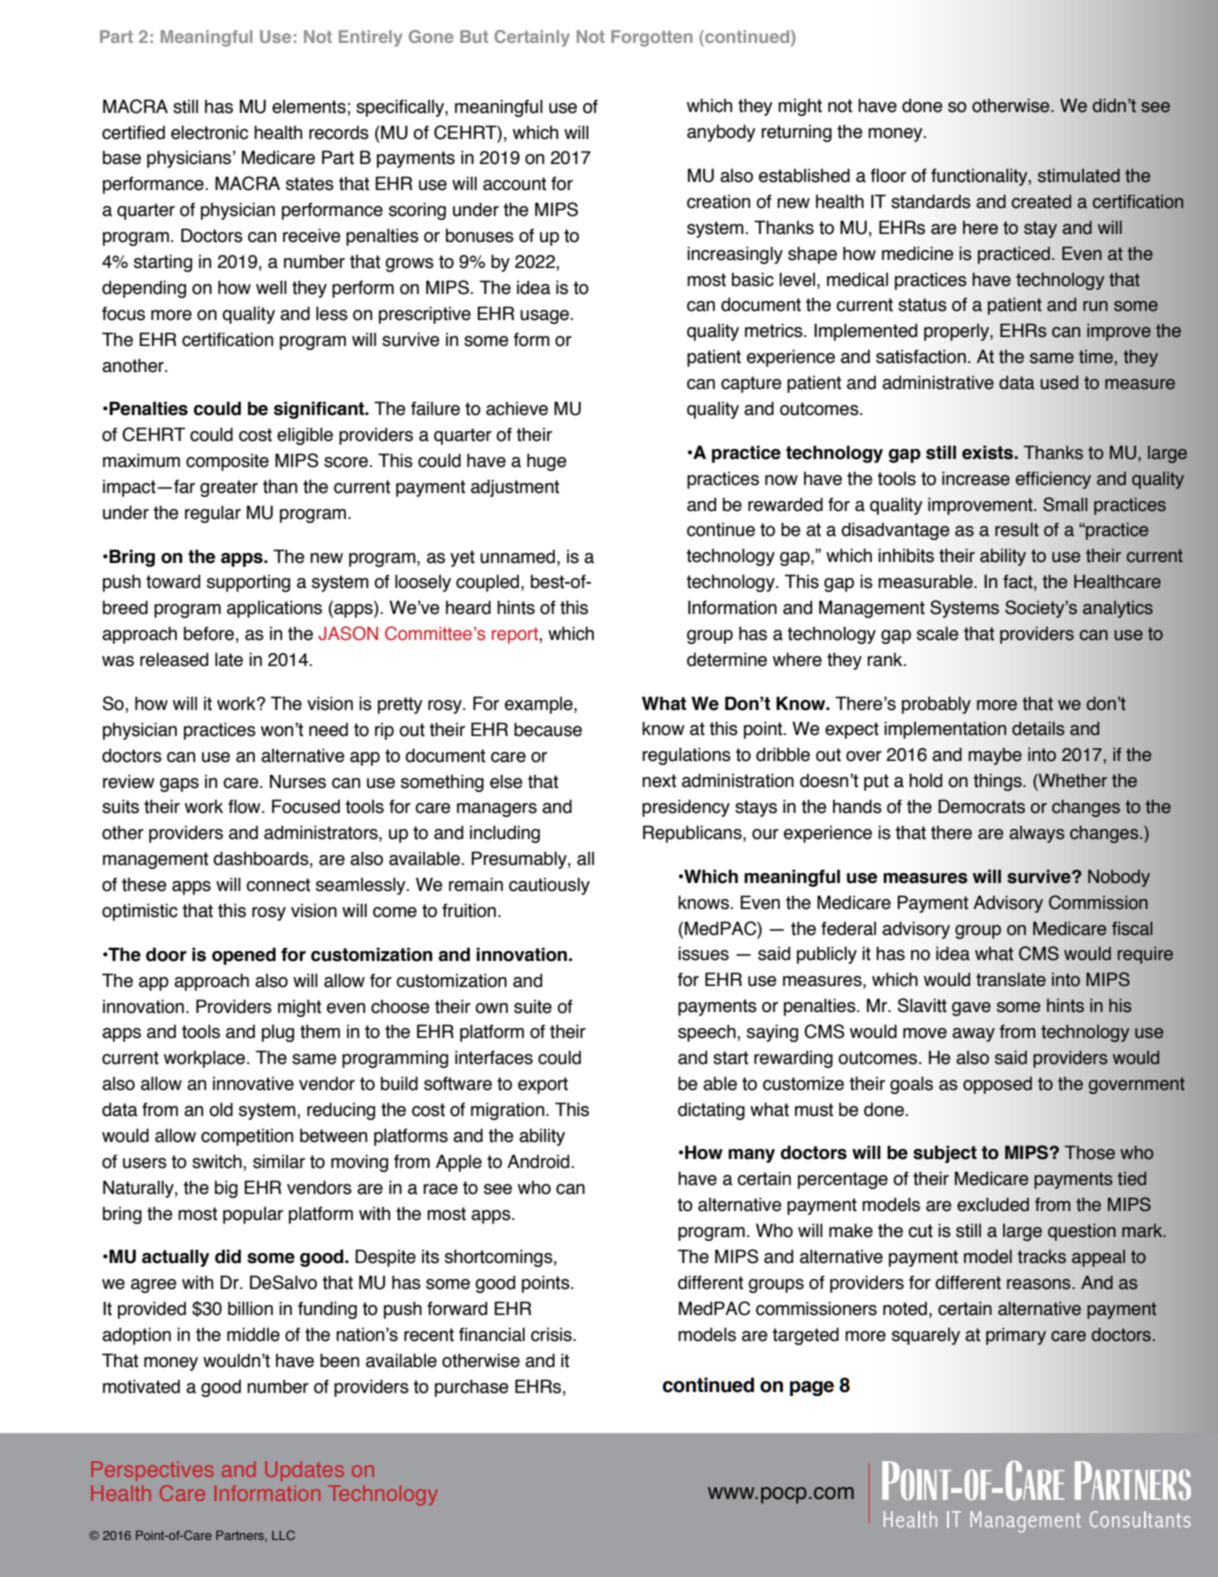 This screenshot has height=1577, width=1218. I want to click on purchase, so click(472, 1388).
